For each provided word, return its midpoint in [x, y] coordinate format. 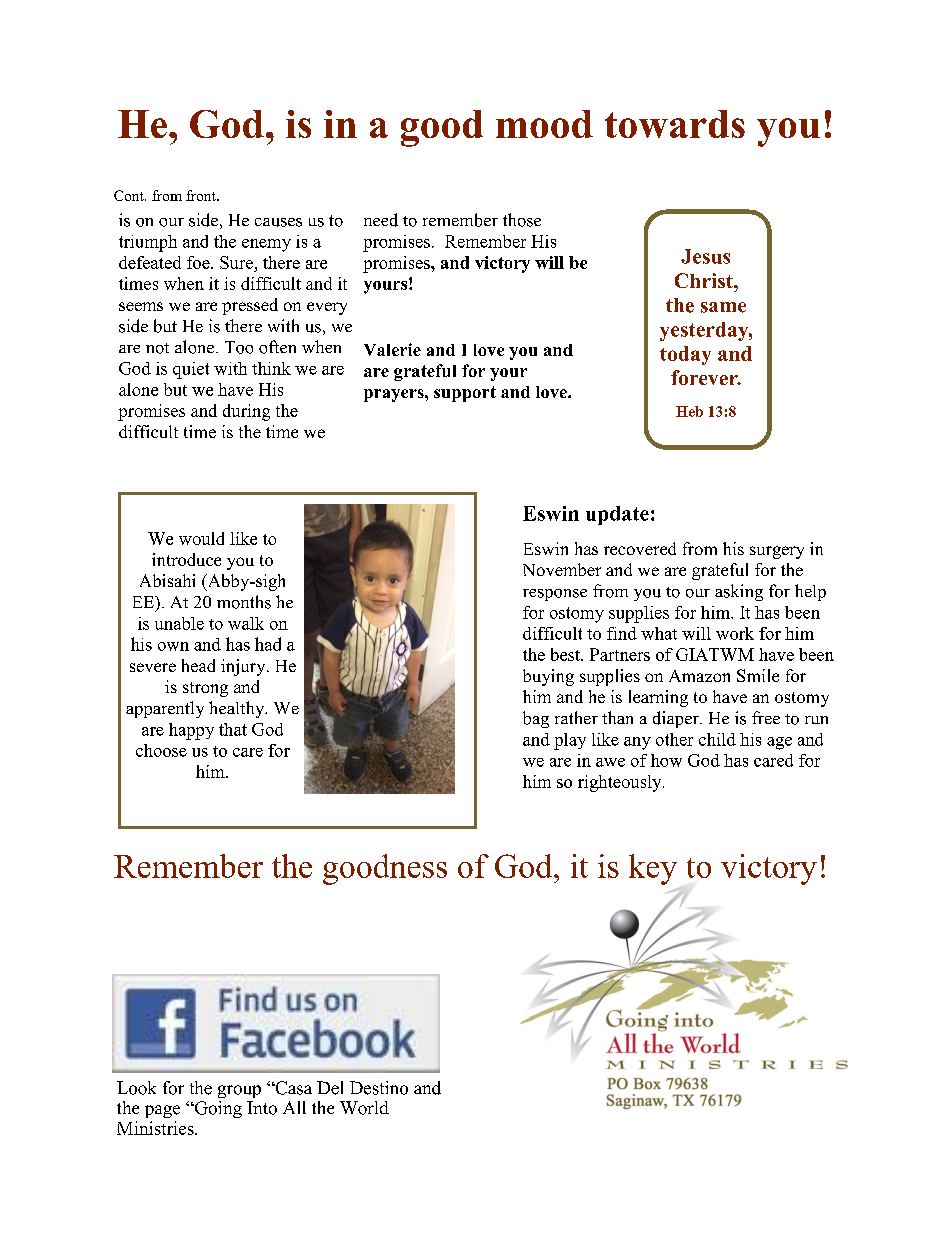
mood [544, 124]
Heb [689, 411]
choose [161, 750]
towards [675, 124]
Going [217, 1109]
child [717, 739]
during [246, 412]
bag [536, 719]
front [202, 195]
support [465, 394]
